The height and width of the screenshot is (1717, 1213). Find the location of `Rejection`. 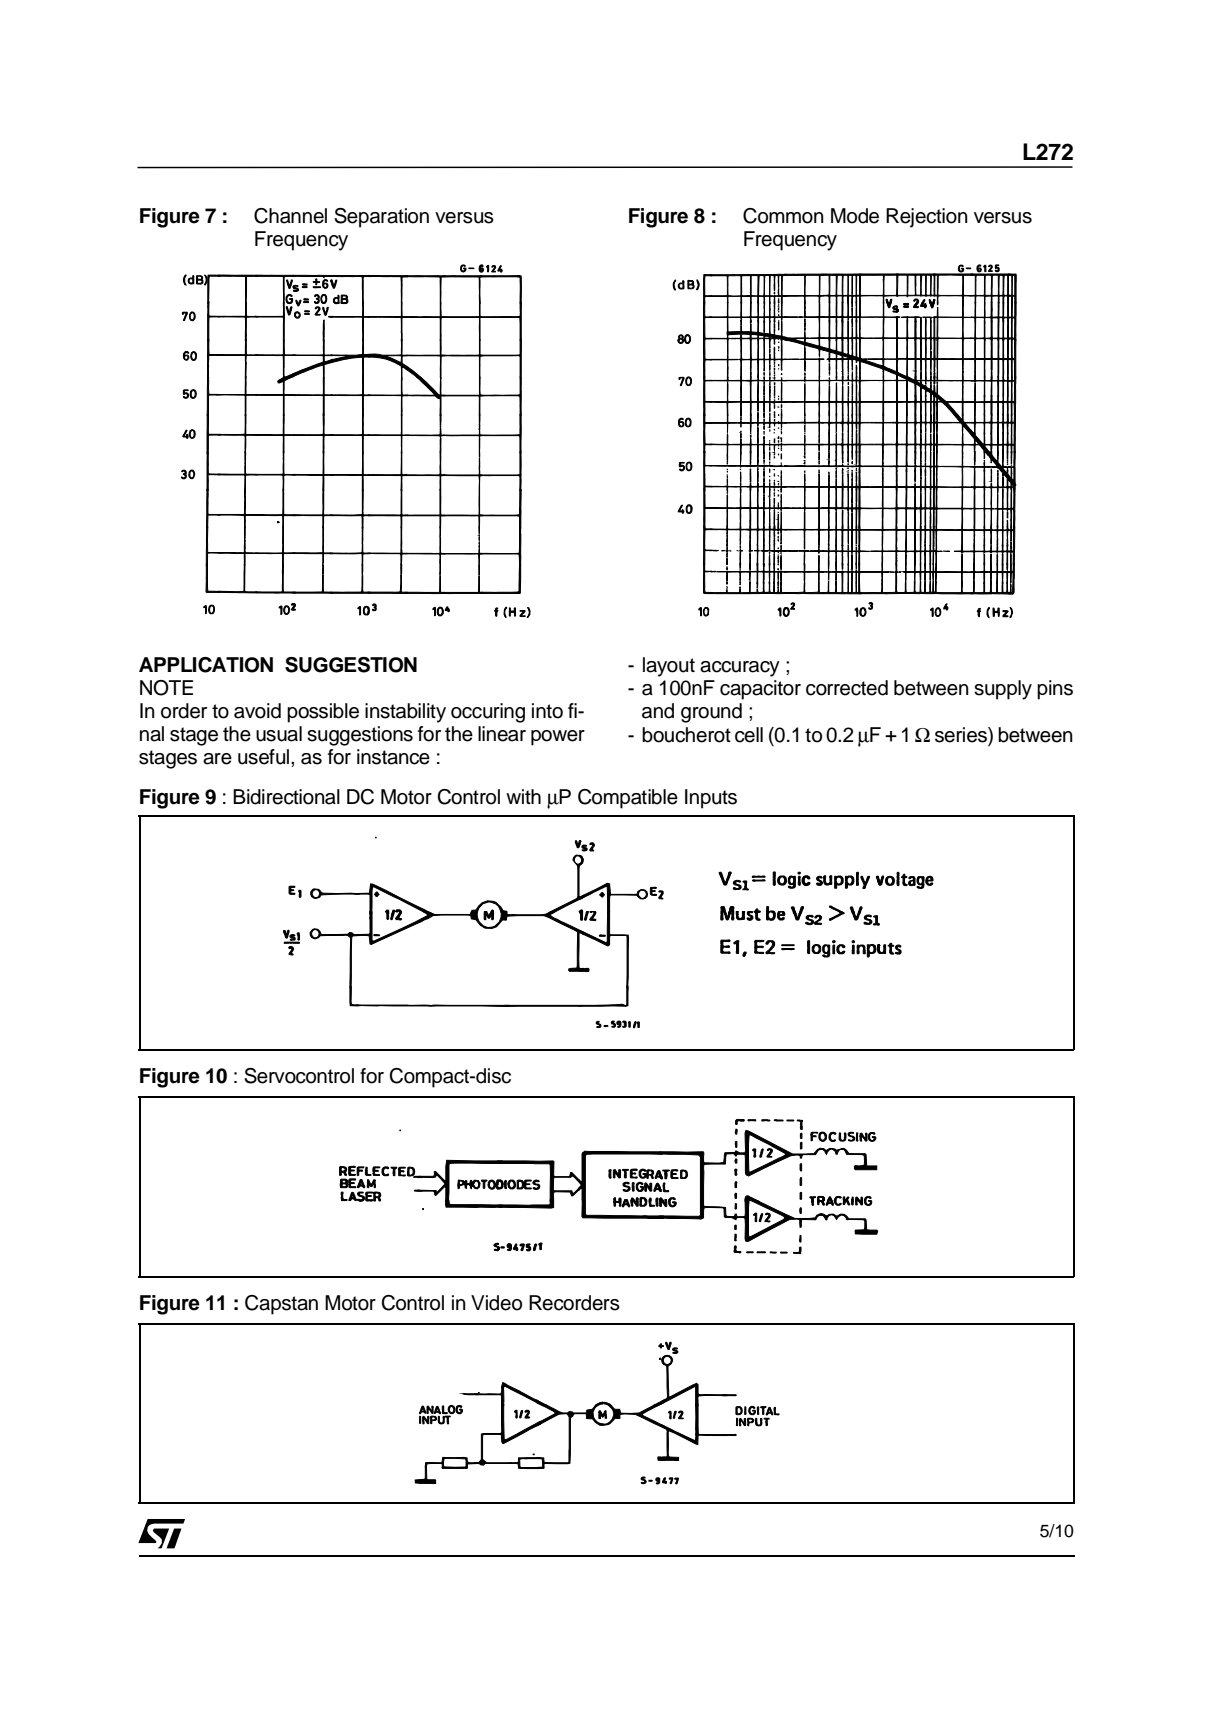

Rejection is located at coordinates (927, 218).
